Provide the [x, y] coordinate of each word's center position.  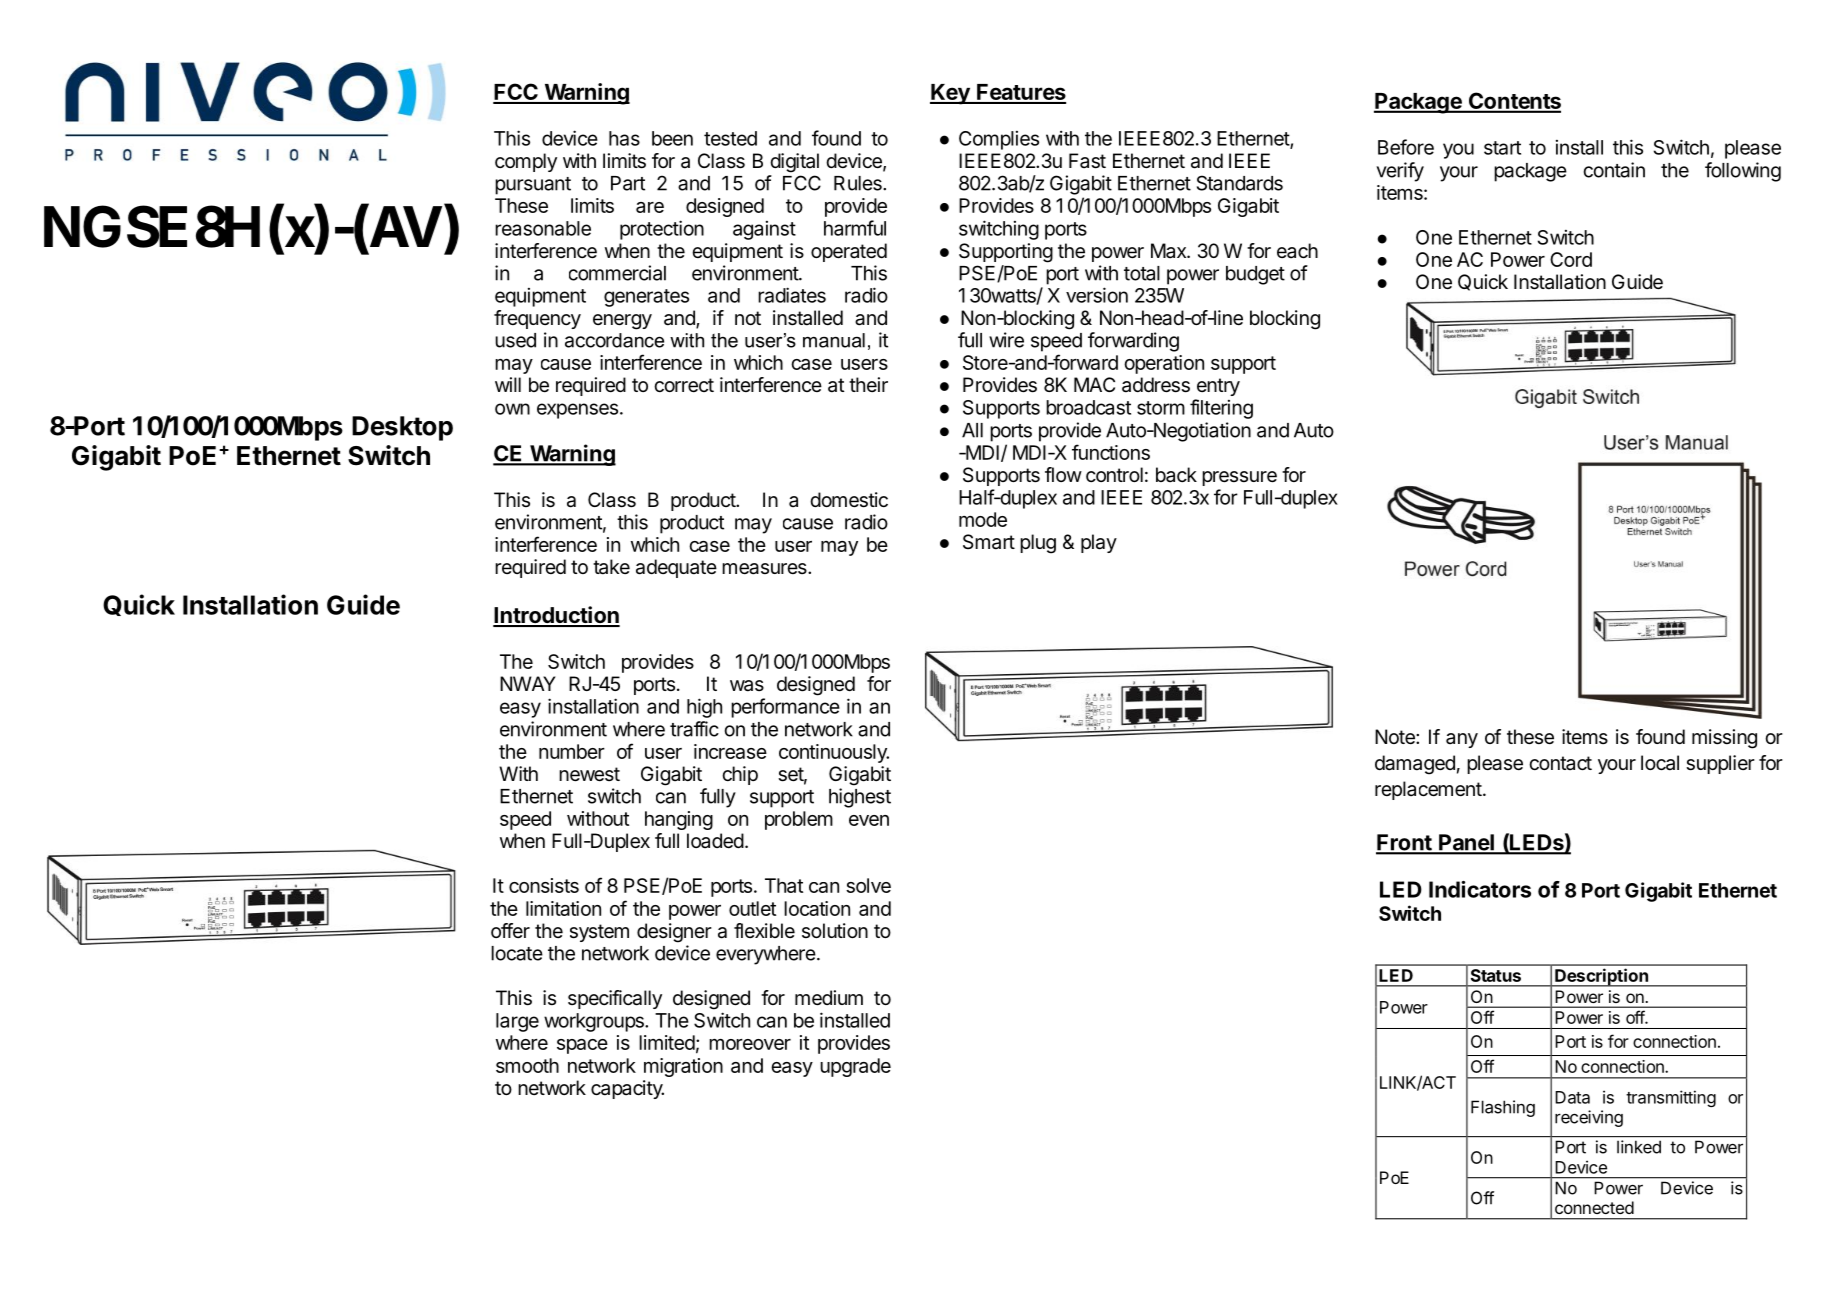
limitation [563, 908]
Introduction [556, 616]
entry [1218, 387]
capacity [627, 1089]
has [624, 138]
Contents [1513, 102]
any [1462, 740]
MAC [1094, 384]
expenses [577, 411]
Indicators [1480, 889]
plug [1038, 544]
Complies [999, 140]
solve [868, 885]
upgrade [855, 1067]
